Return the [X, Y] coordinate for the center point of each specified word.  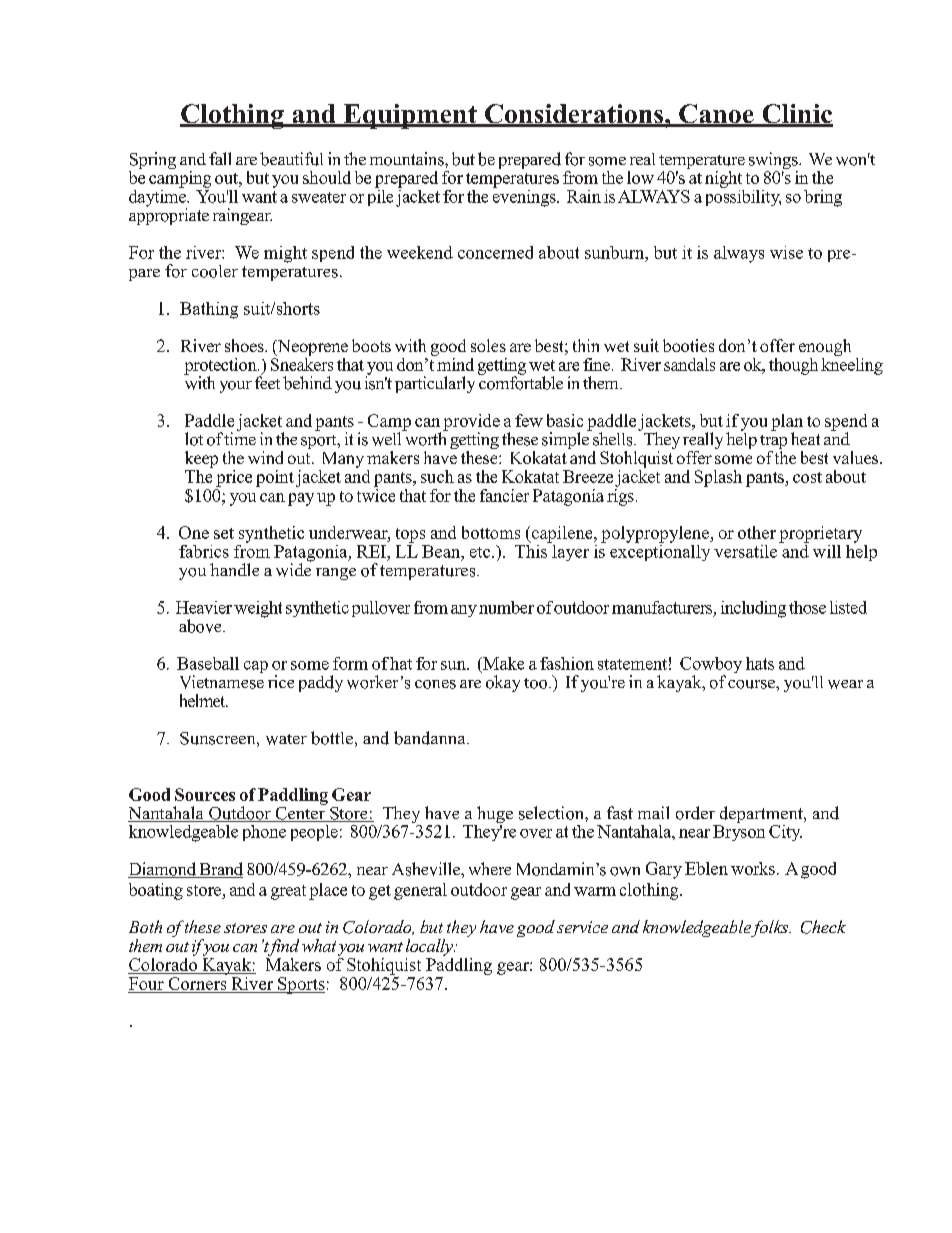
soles [488, 345]
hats [760, 663]
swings [774, 162]
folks [770, 928]
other [757, 532]
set [224, 533]
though [793, 366]
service [582, 927]
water [286, 739]
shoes [245, 345]
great [288, 892]
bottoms [491, 532]
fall [220, 158]
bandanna [431, 738]
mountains [408, 159]
